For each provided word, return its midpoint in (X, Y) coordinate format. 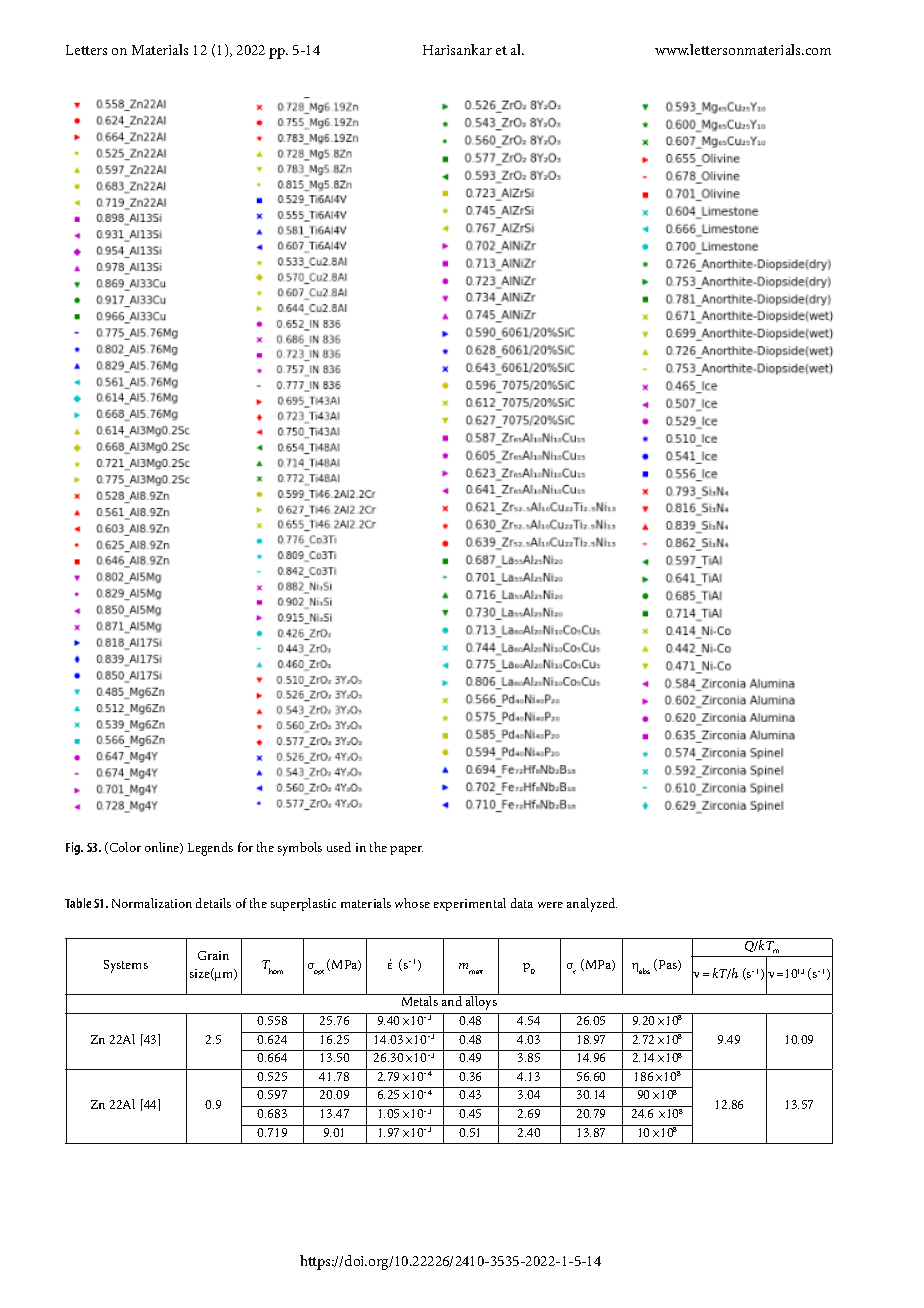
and (452, 1000)
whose (412, 903)
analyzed (592, 905)
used (339, 847)
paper (406, 850)
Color (124, 848)
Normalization (152, 903)
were (550, 905)
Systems (126, 966)
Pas (669, 965)
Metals (419, 1000)
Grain (213, 955)
